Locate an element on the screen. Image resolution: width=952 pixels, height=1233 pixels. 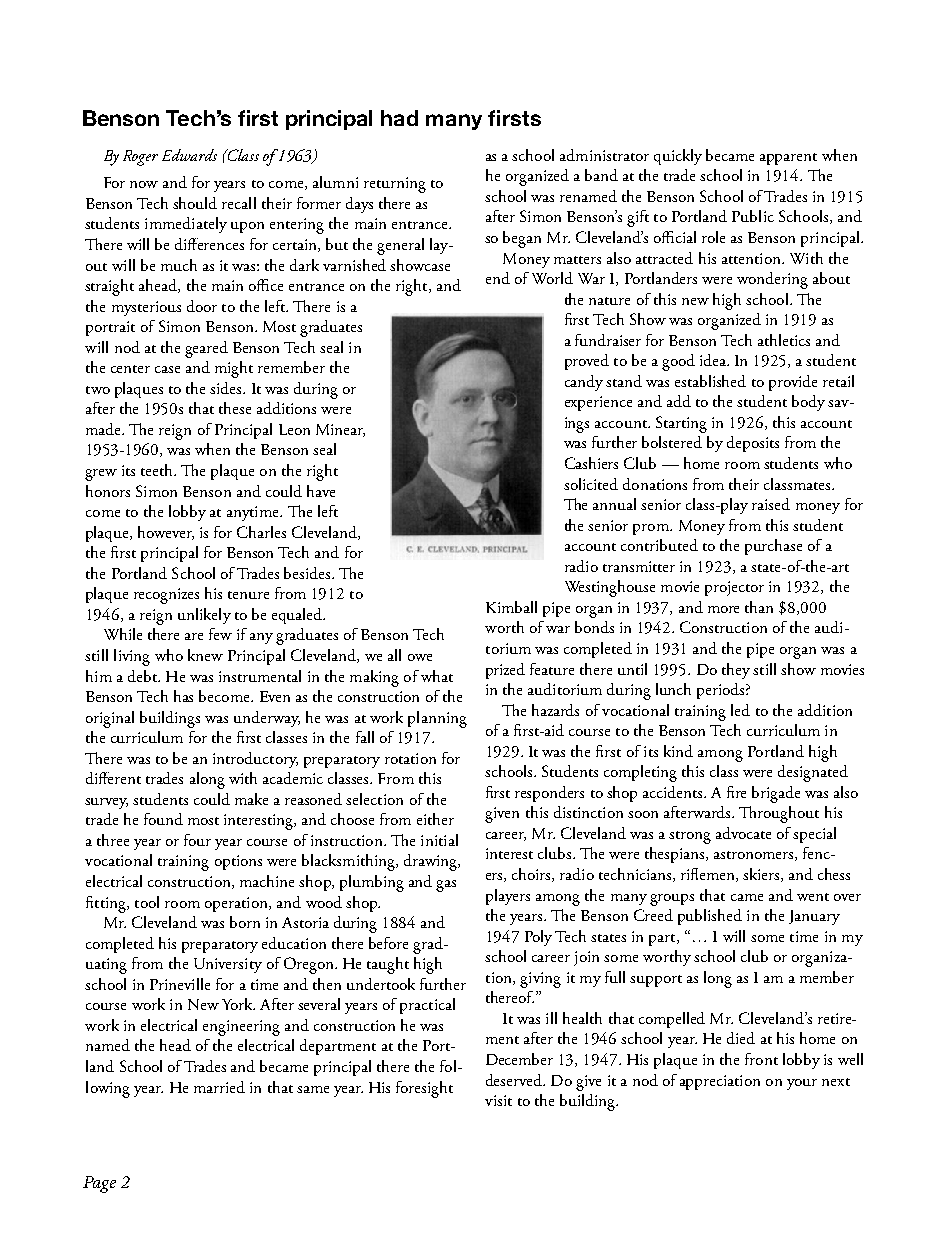
prized is located at coordinates (505, 671).
